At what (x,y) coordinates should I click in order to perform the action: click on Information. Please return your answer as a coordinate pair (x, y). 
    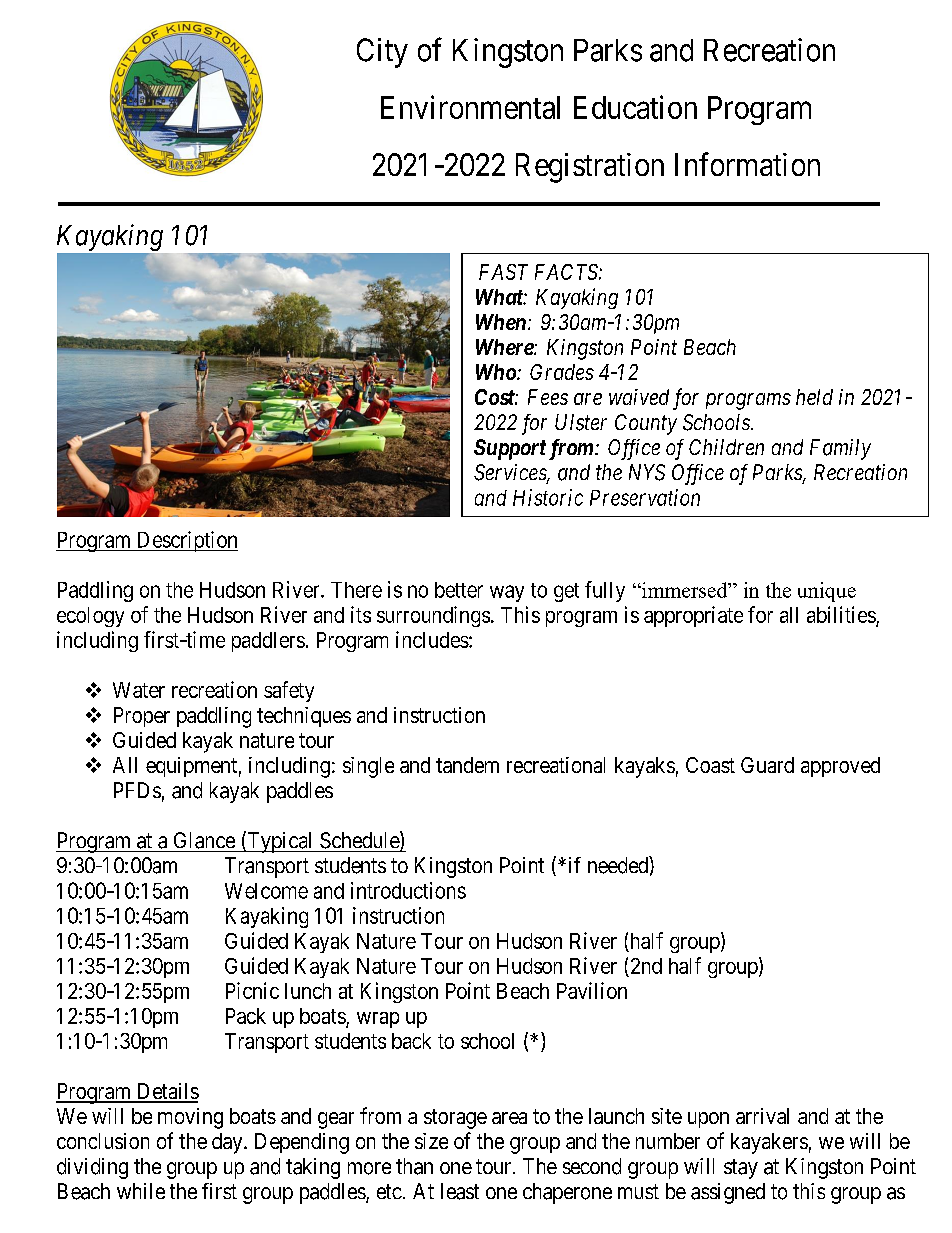
    Looking at the image, I should click on (747, 164).
